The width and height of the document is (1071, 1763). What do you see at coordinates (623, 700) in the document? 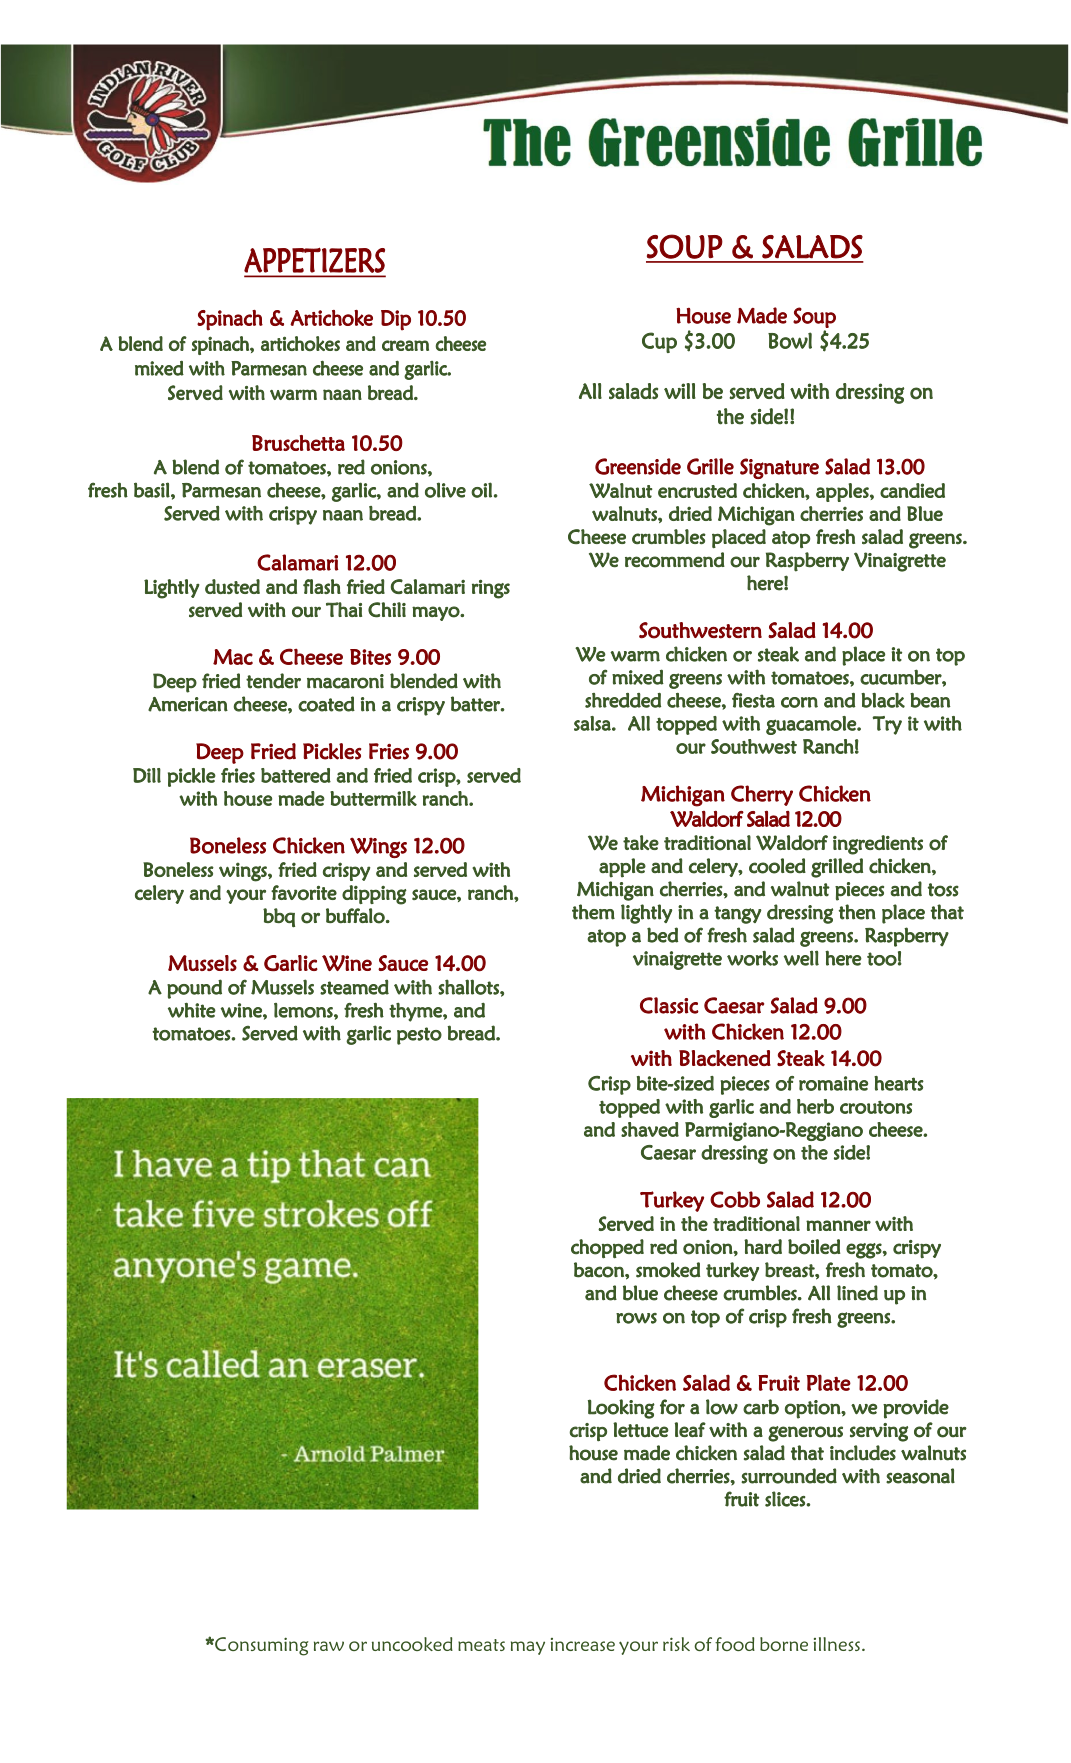
I see `shredded` at bounding box center [623, 700].
